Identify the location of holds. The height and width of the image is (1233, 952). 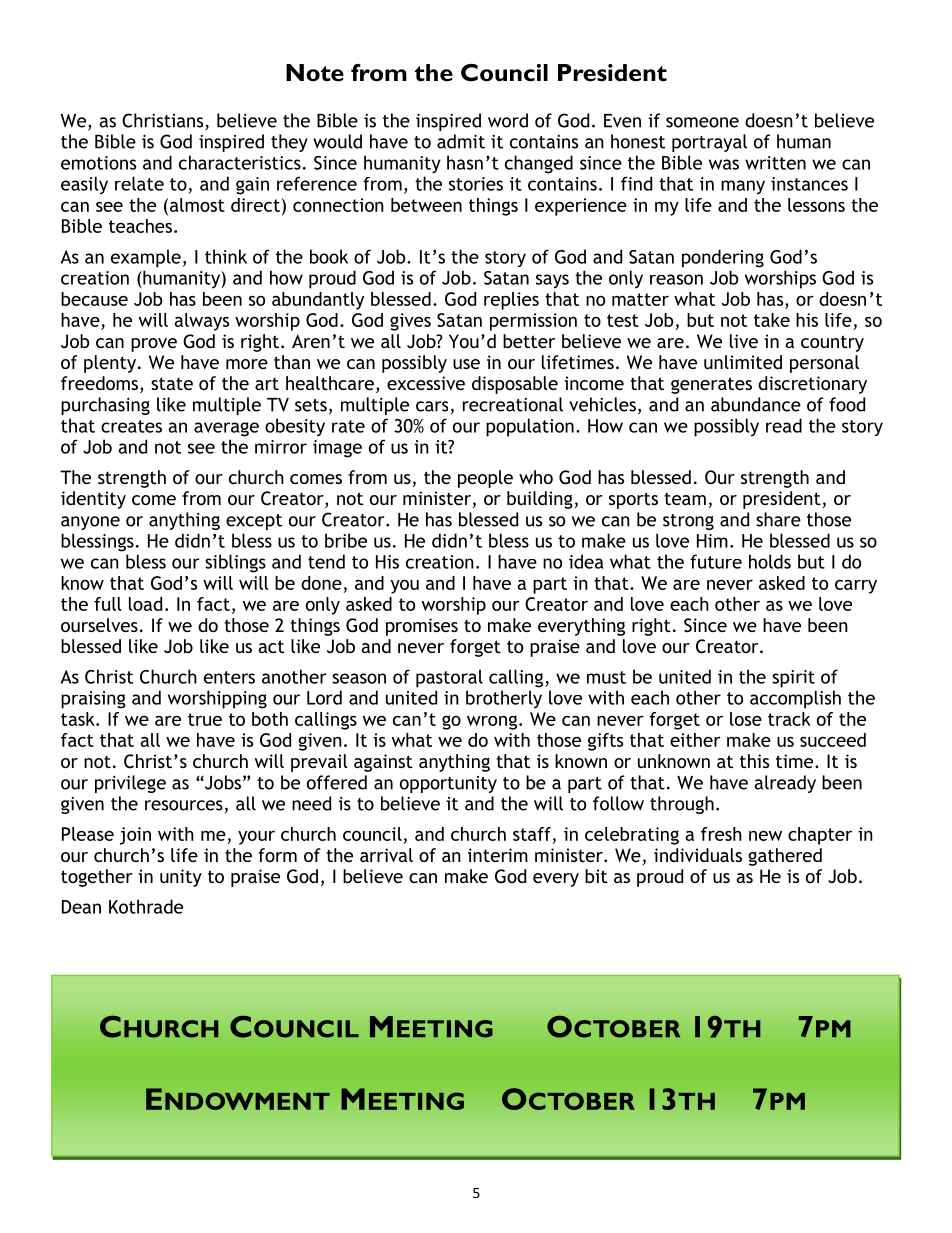
(770, 561).
